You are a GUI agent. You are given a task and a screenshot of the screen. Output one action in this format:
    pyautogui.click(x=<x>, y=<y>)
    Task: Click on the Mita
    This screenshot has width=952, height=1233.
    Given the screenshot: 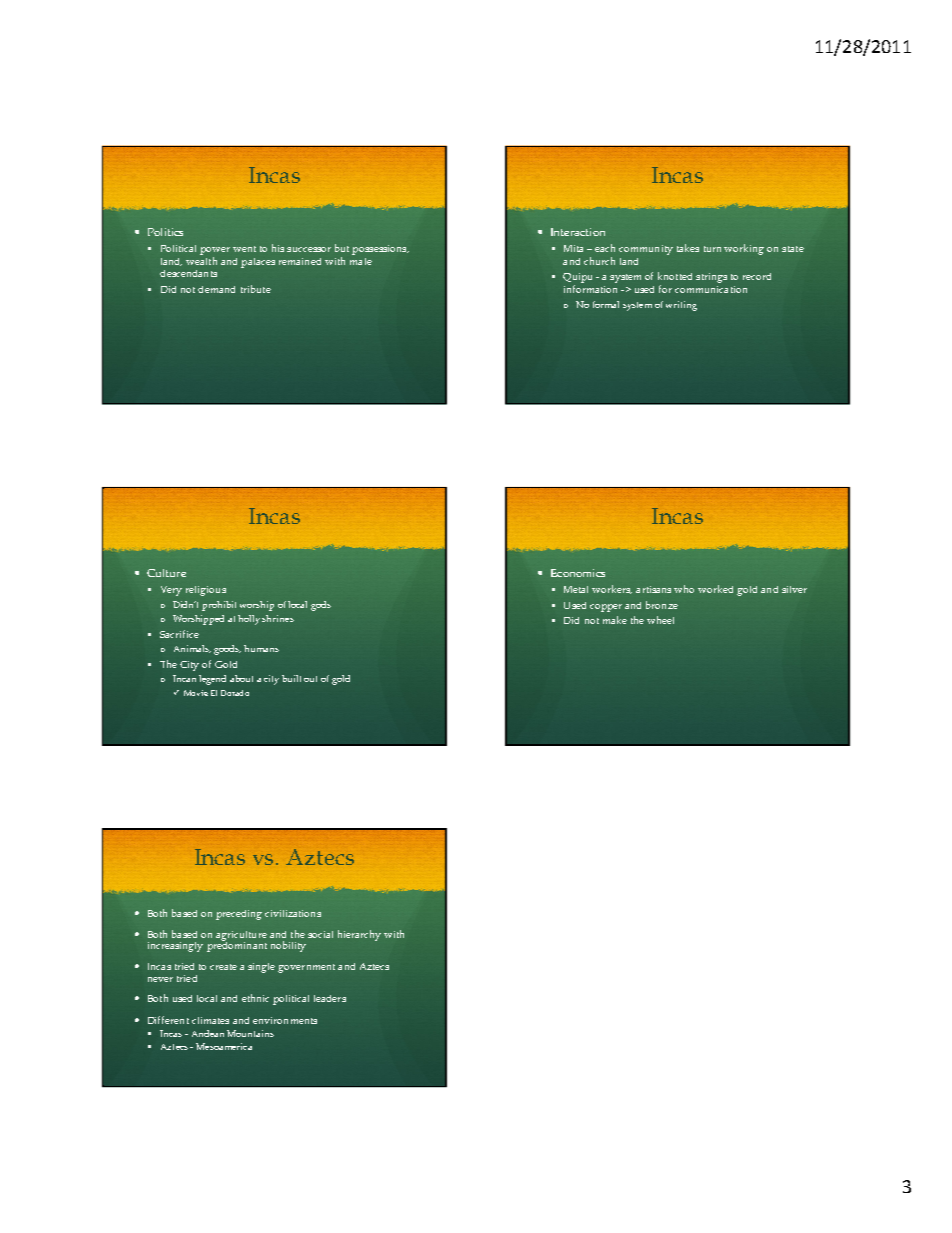 What is the action you would take?
    pyautogui.click(x=573, y=248)
